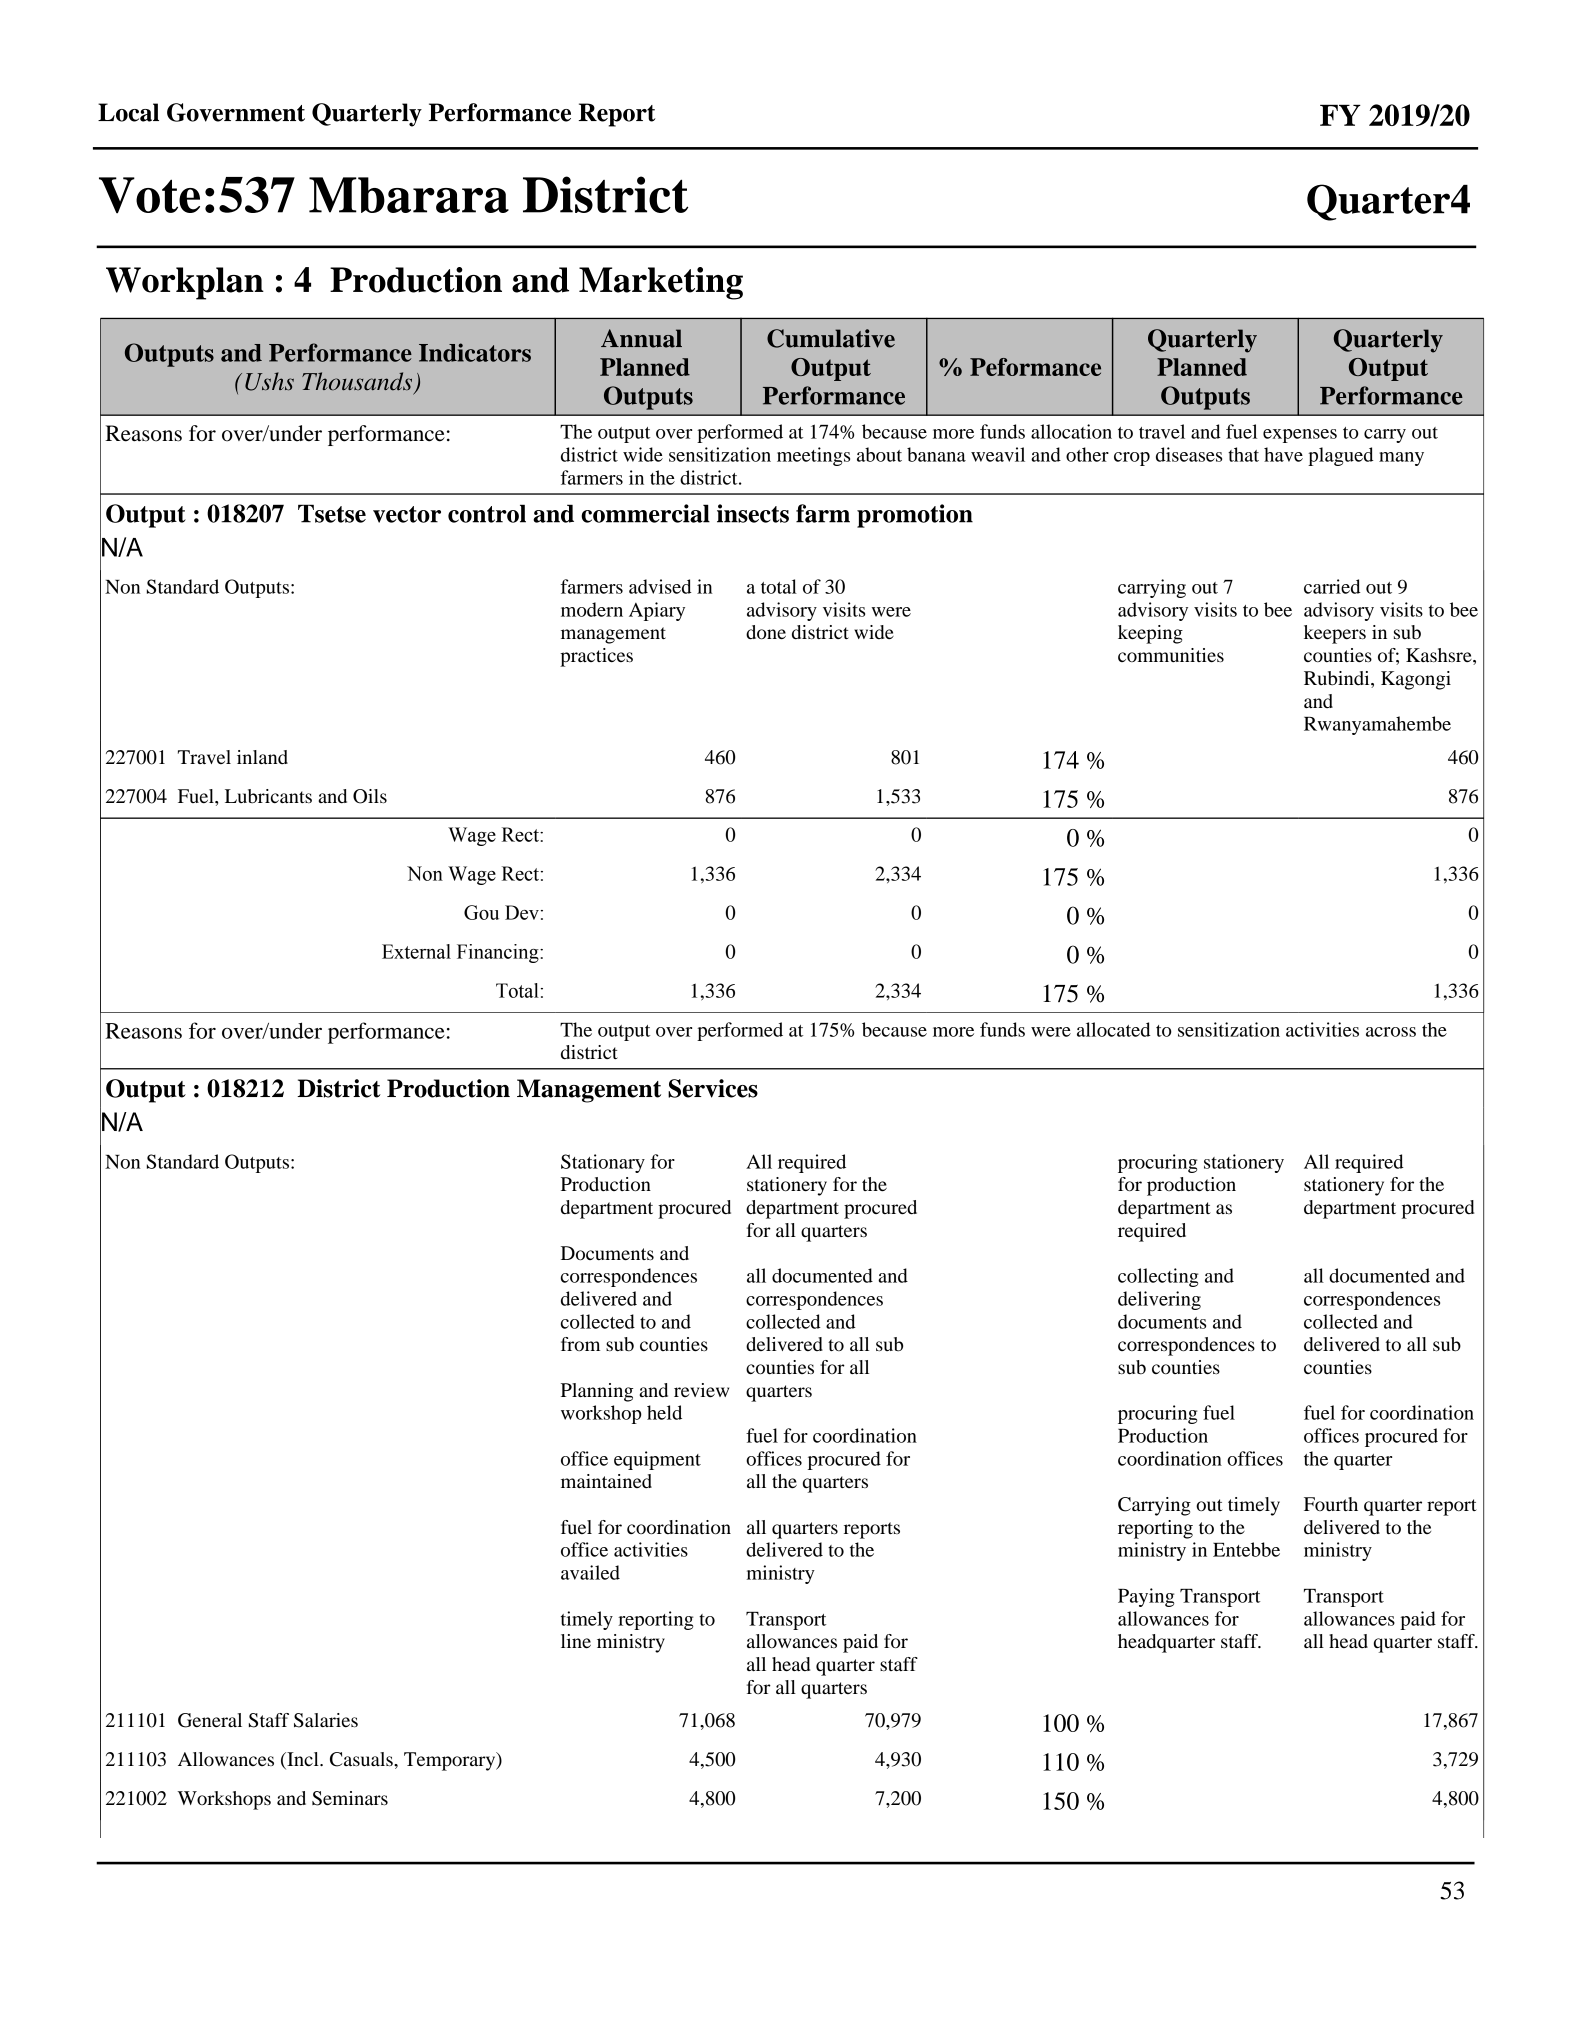  What do you see at coordinates (262, 757) in the screenshot?
I see `inland` at bounding box center [262, 757].
